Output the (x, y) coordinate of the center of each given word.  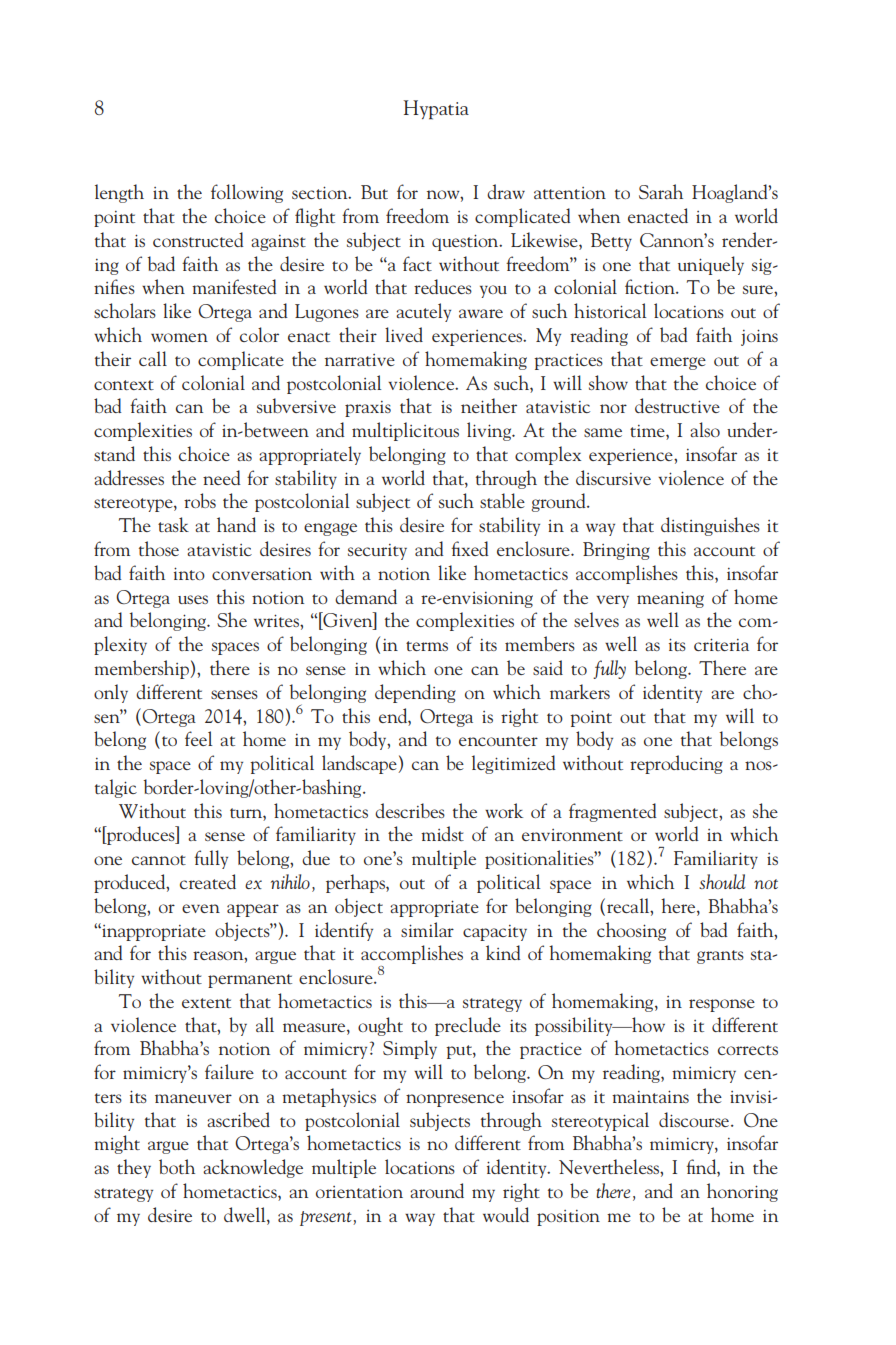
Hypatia (436, 110)
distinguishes (710, 526)
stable (502, 500)
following (247, 193)
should (722, 881)
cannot (159, 860)
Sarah (661, 191)
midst (442, 833)
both (177, 1166)
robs (200, 500)
